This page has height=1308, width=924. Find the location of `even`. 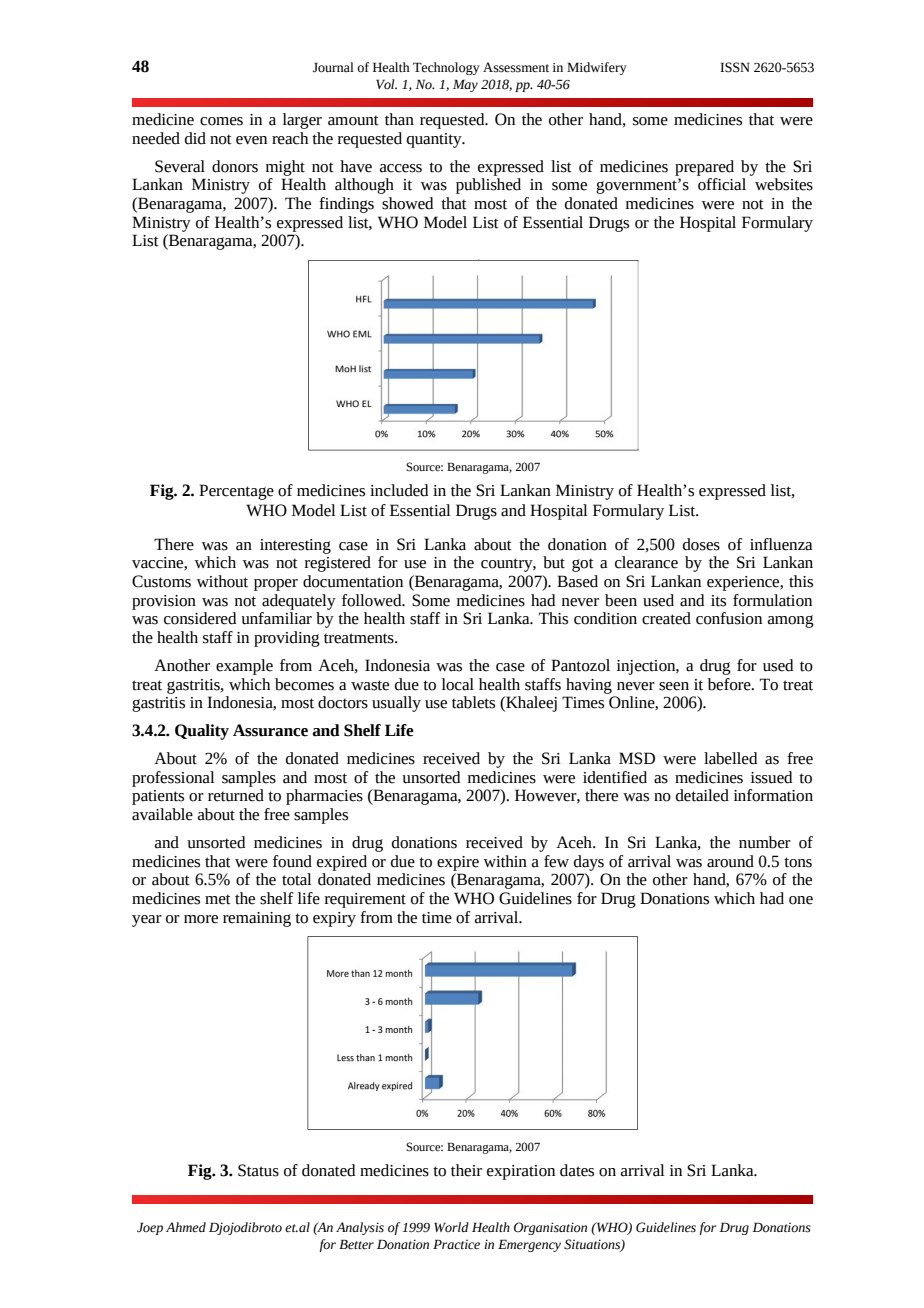

even is located at coordinates (251, 140).
